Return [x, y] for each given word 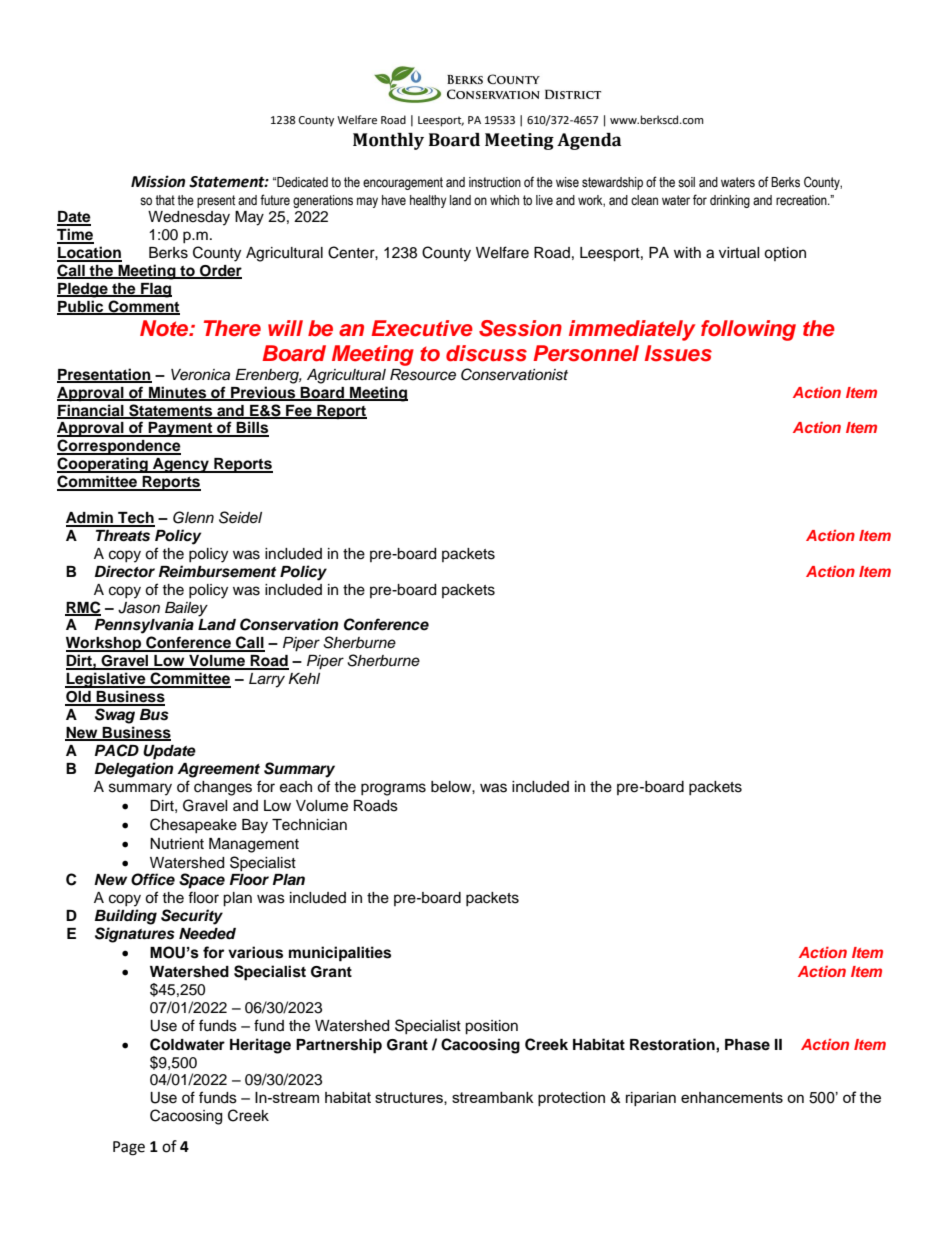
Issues [678, 353]
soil [686, 182]
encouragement [403, 183]
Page [129, 1148]
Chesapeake [193, 825]
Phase [747, 1045]
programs [393, 789]
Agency [181, 465]
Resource [423, 375]
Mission [158, 181]
